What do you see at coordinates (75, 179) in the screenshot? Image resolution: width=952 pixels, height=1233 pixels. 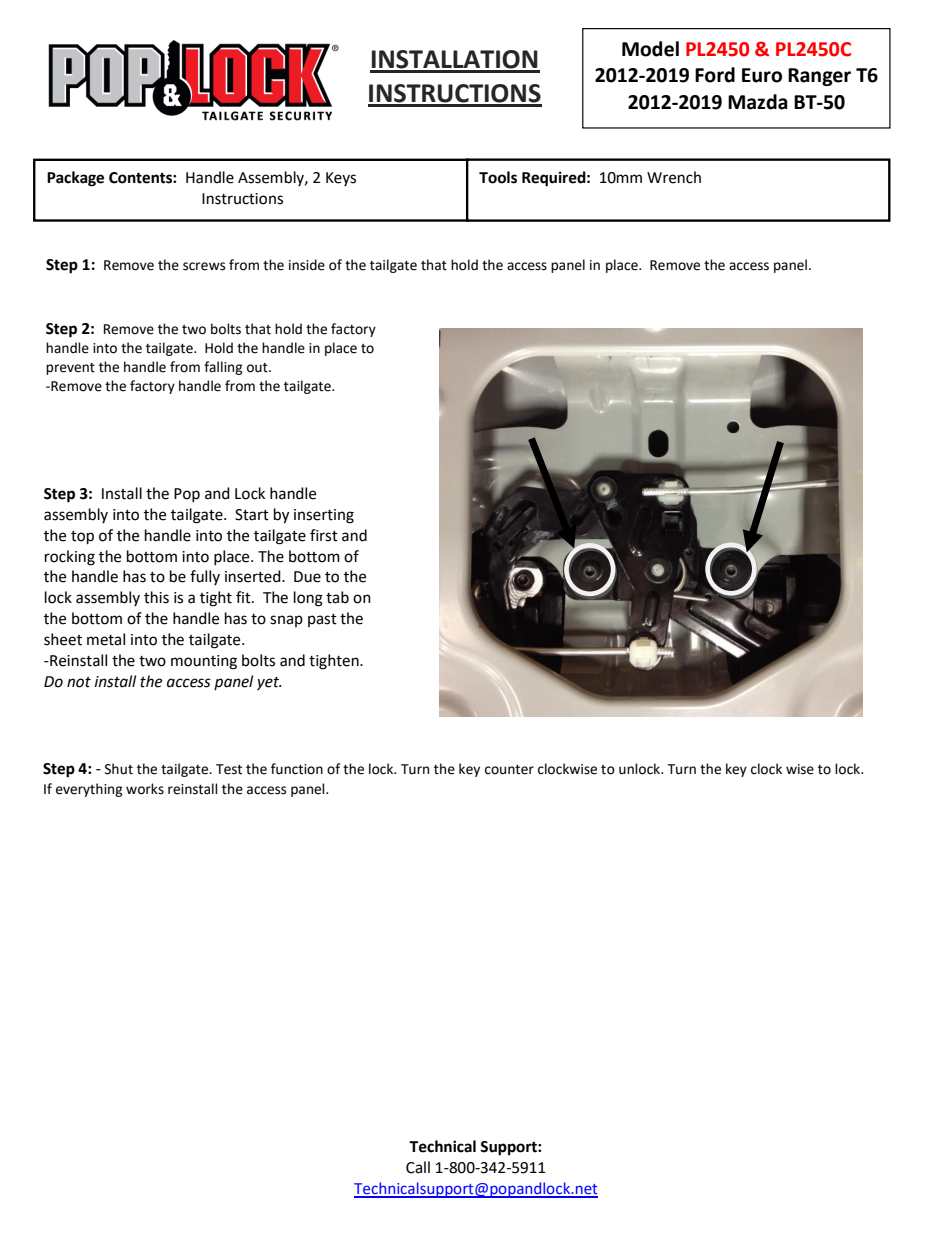 I see `Package` at bounding box center [75, 179].
